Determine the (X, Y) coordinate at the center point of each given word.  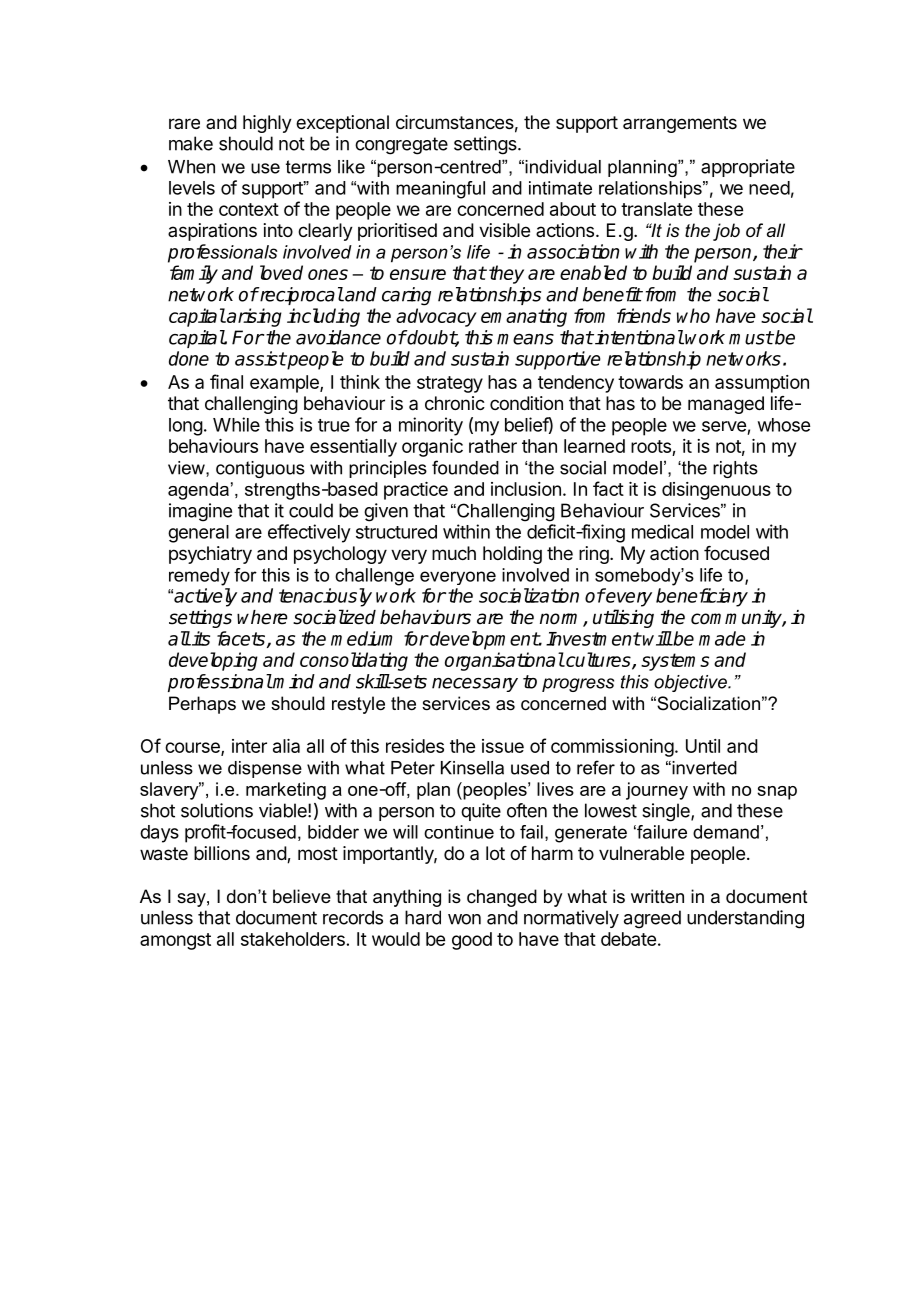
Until (703, 746)
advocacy (436, 317)
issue (503, 746)
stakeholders (293, 939)
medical (662, 531)
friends (644, 315)
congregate (401, 146)
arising (253, 317)
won (464, 919)
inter (249, 746)
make (191, 143)
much (454, 553)
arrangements (680, 124)
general (198, 534)
